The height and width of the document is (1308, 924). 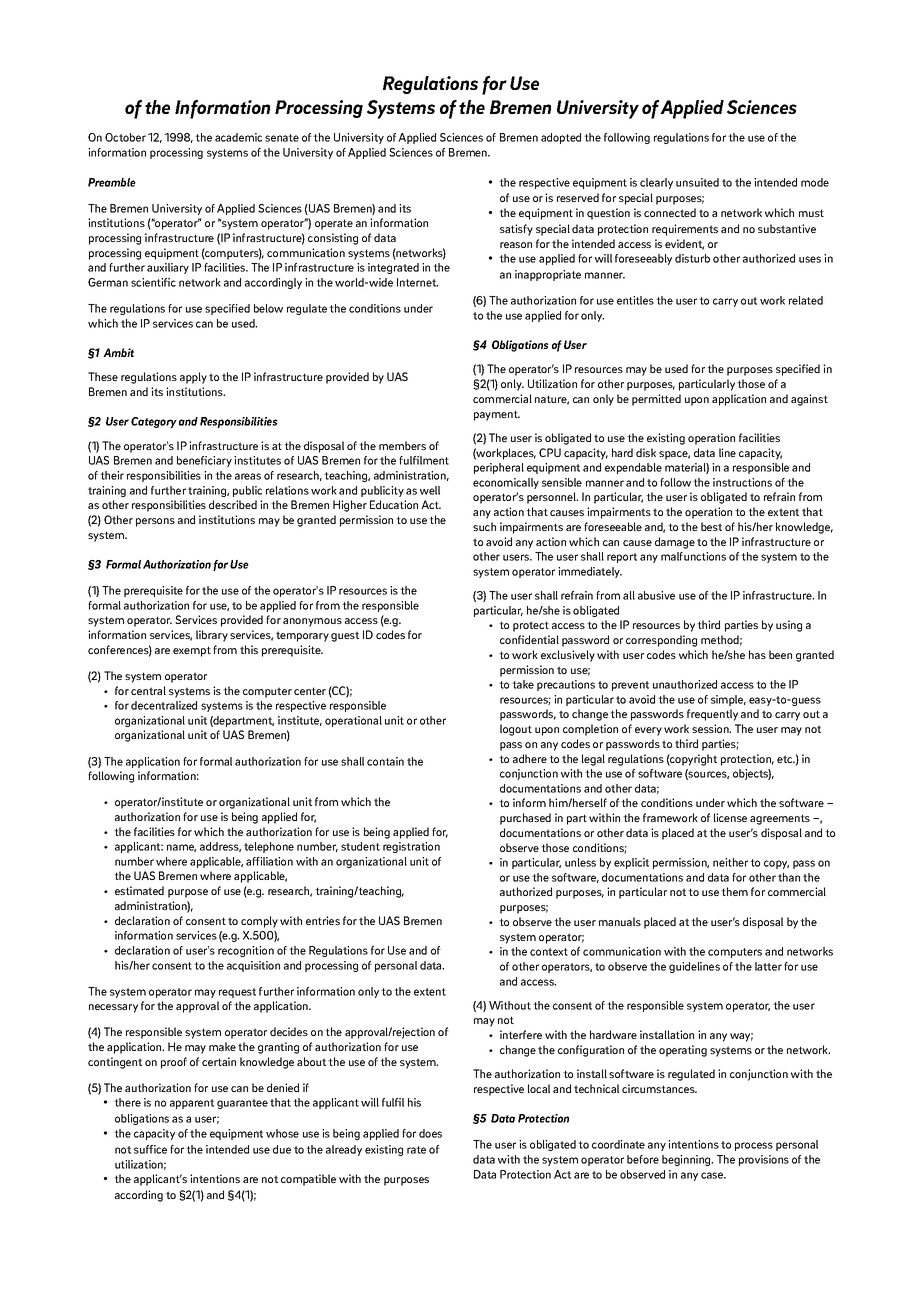 I want to click on unsuited, so click(x=697, y=182).
